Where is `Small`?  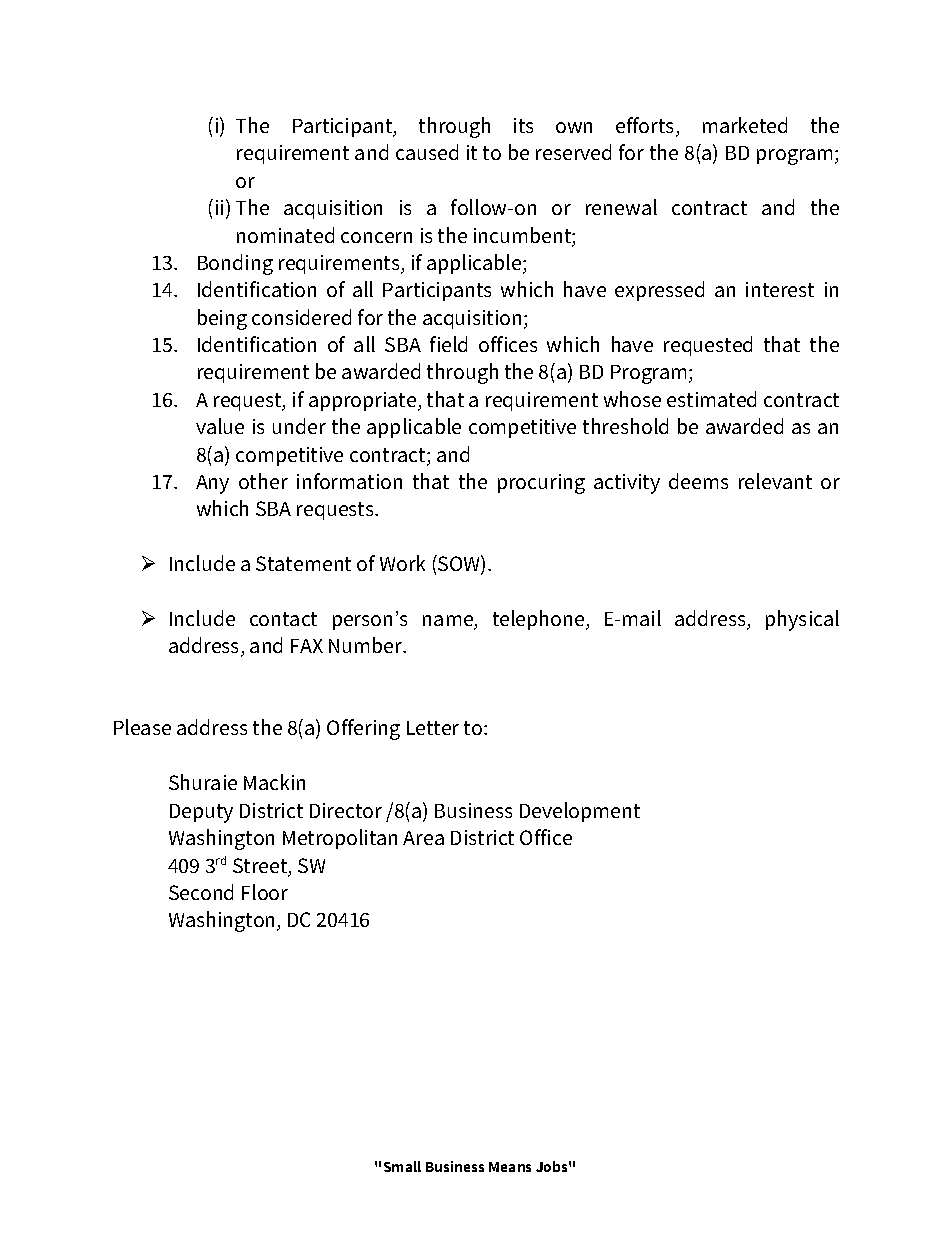
Small is located at coordinates (402, 1166).
